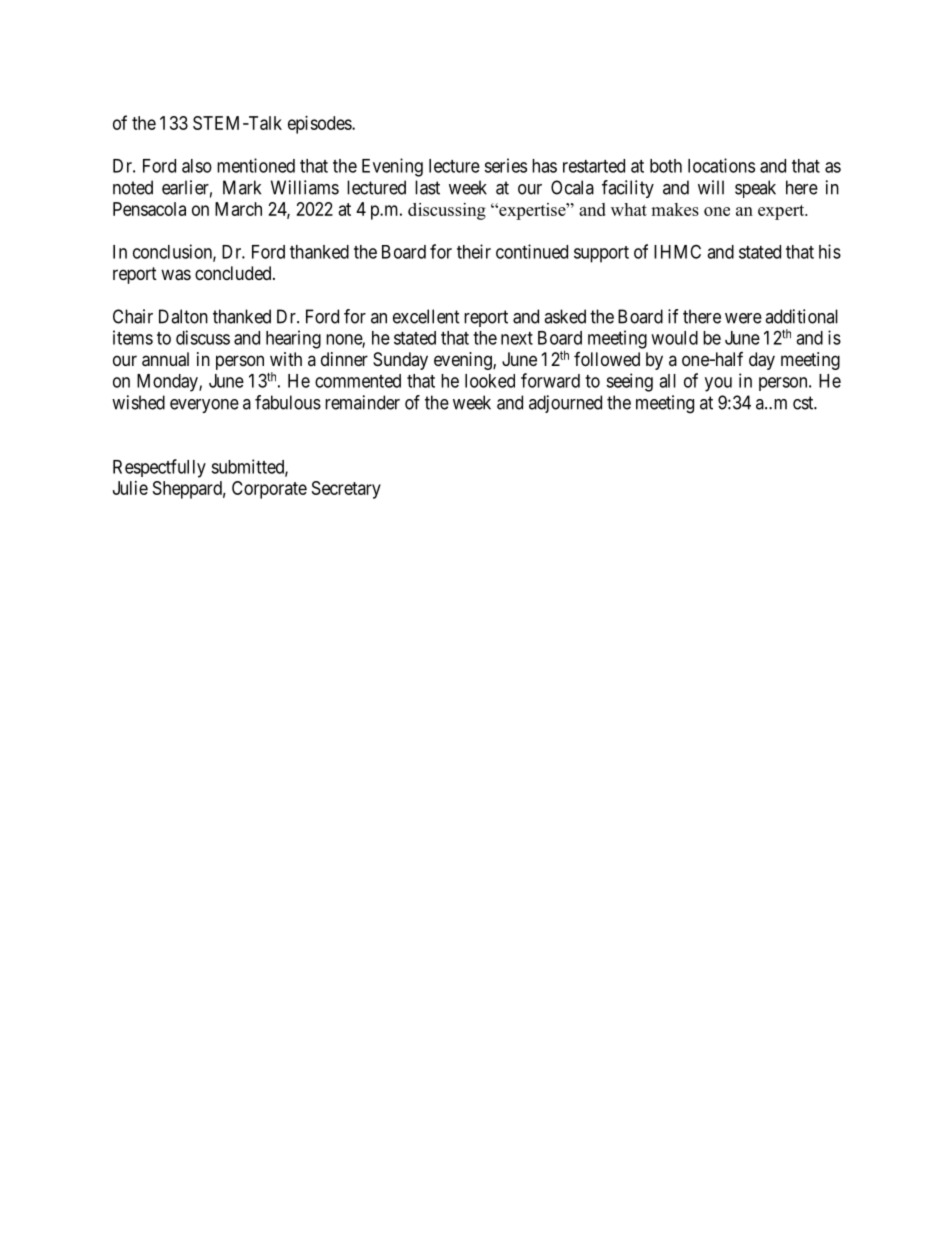  I want to click on concluded, so click(234, 273).
